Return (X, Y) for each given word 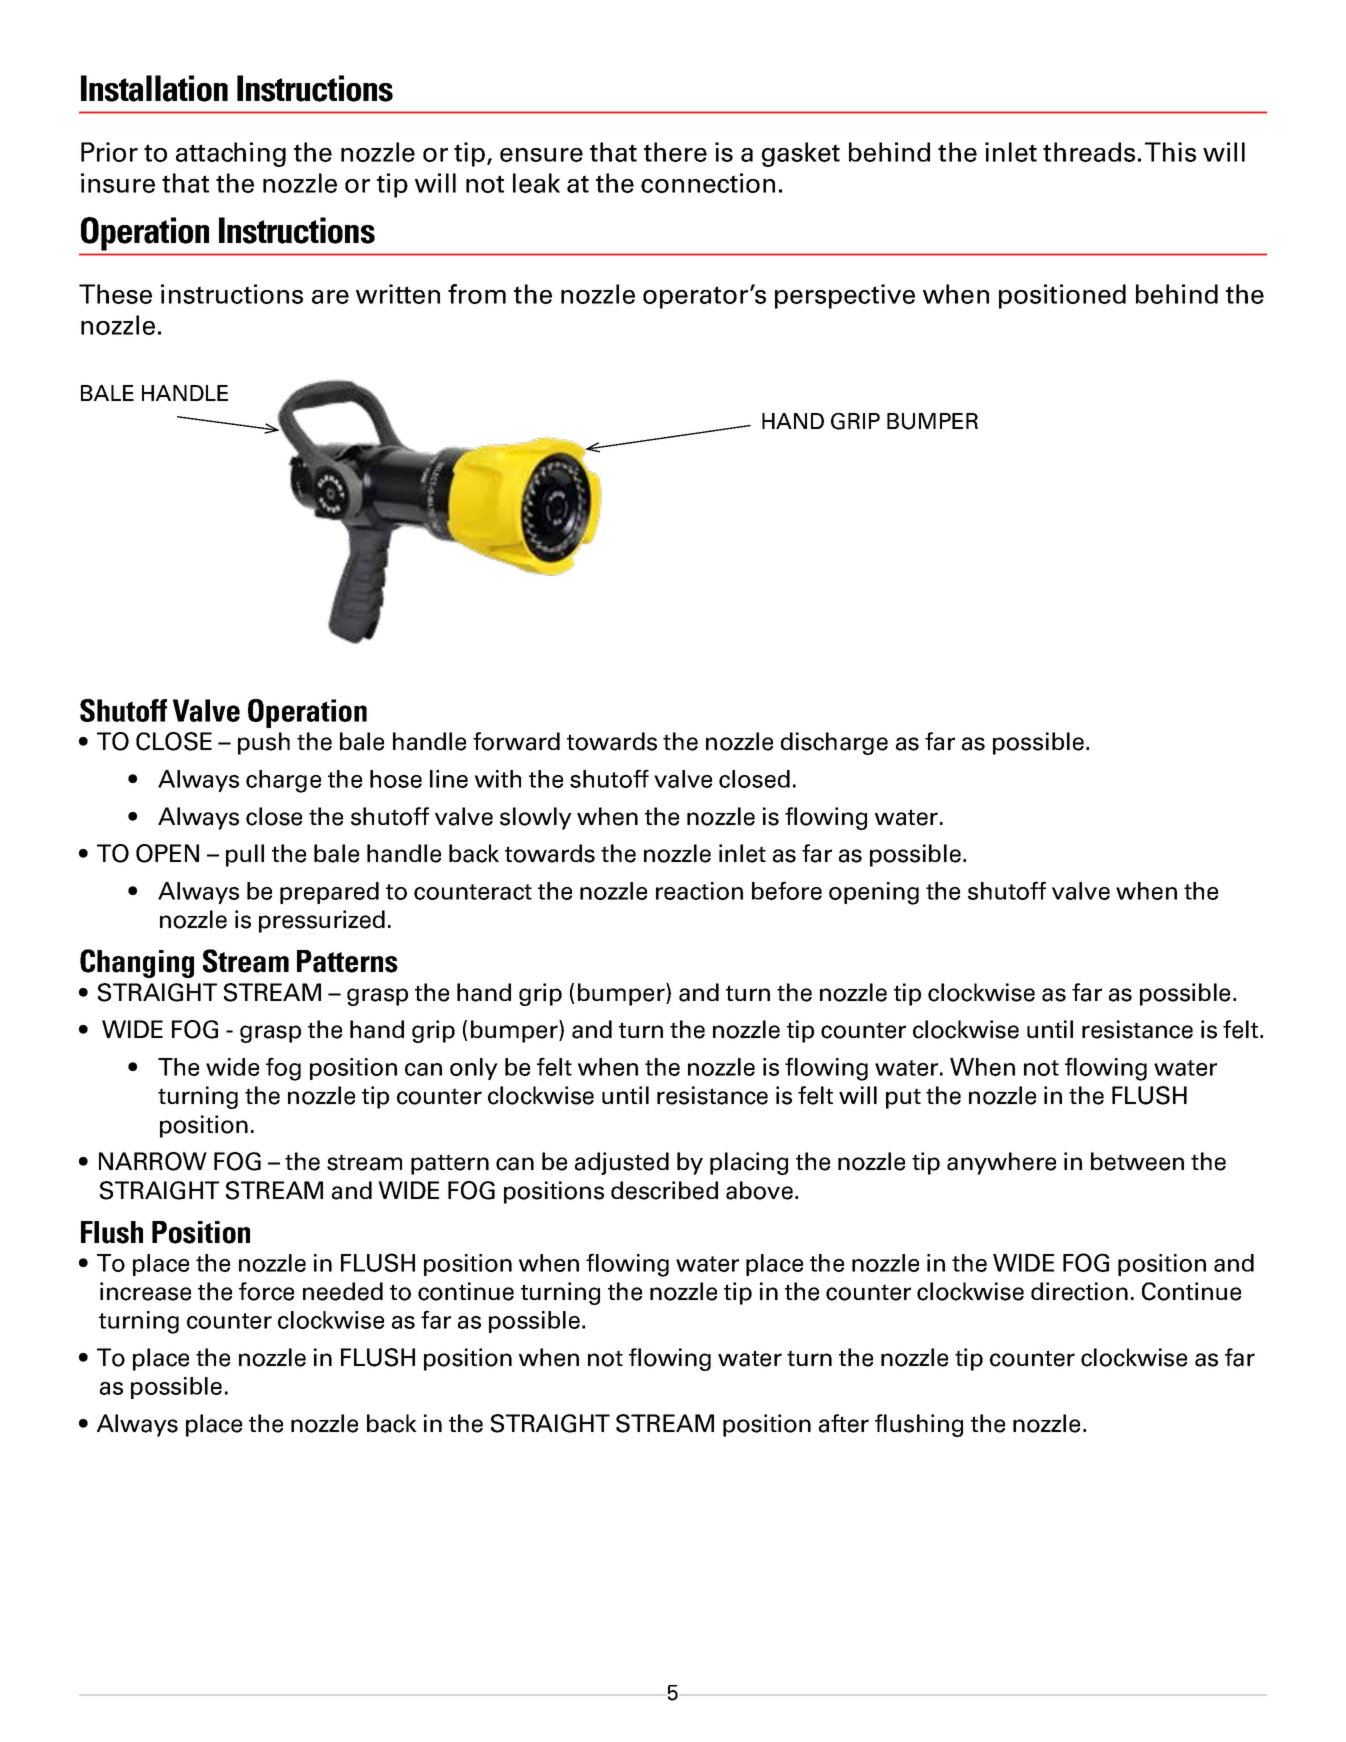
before (787, 890)
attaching (231, 154)
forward (516, 741)
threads (1089, 152)
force (266, 1291)
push (264, 743)
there (675, 152)
